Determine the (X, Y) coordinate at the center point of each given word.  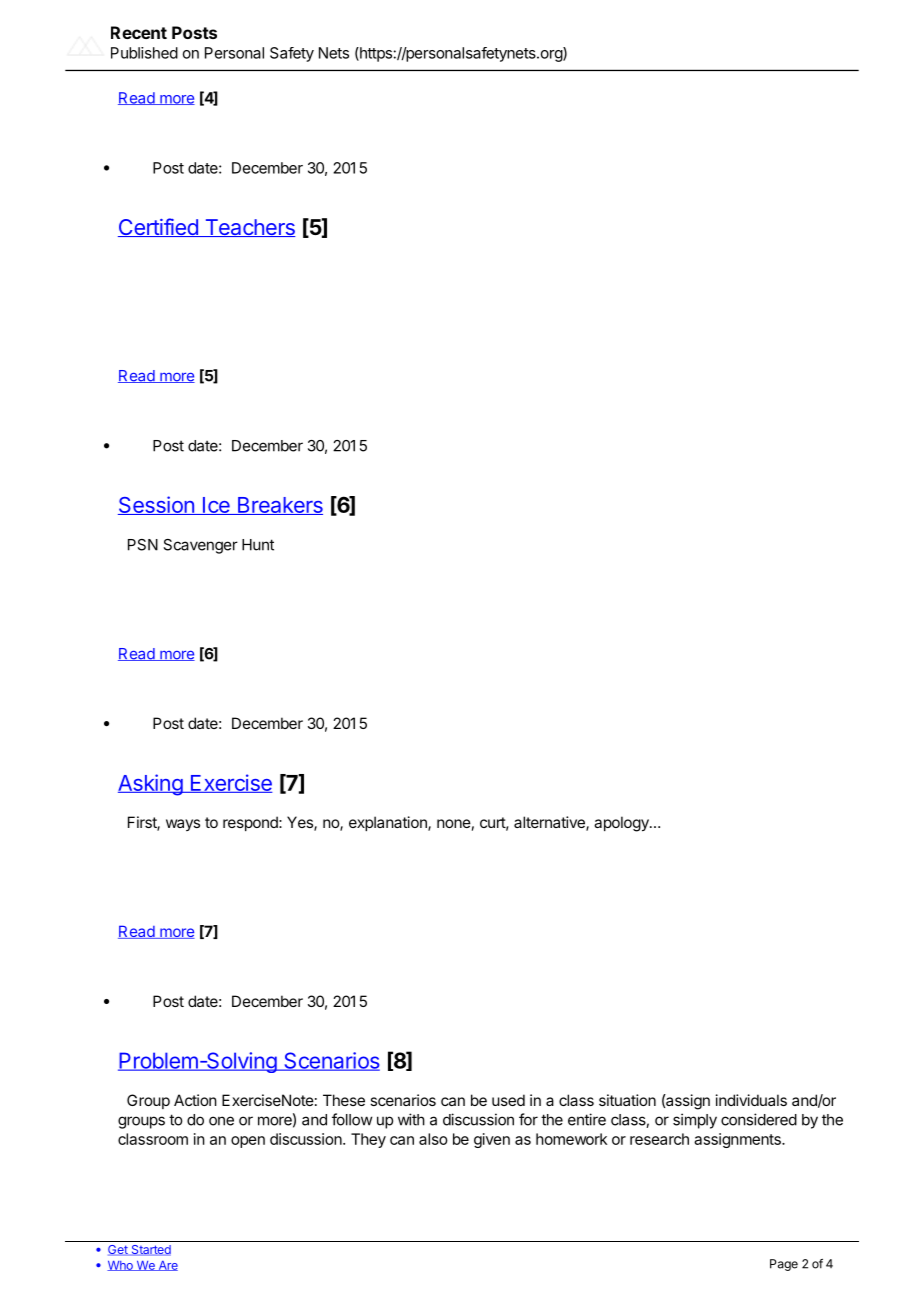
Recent (139, 32)
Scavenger (200, 546)
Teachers (249, 228)
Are (167, 1266)
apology (622, 824)
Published (144, 53)
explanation (389, 823)
